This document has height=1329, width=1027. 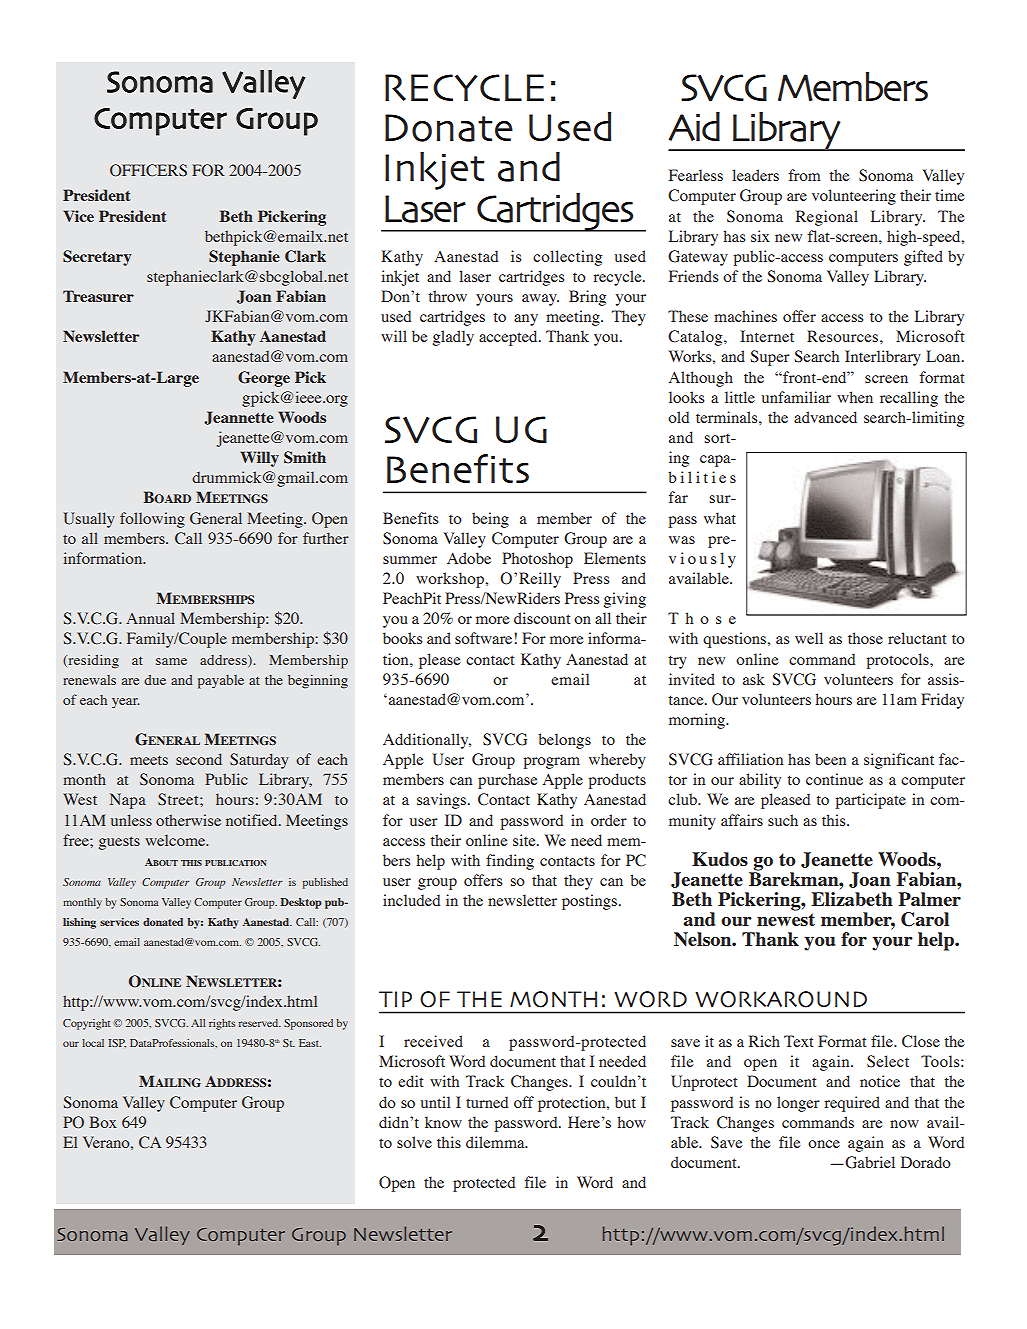 I want to click on finding, so click(x=510, y=862).
